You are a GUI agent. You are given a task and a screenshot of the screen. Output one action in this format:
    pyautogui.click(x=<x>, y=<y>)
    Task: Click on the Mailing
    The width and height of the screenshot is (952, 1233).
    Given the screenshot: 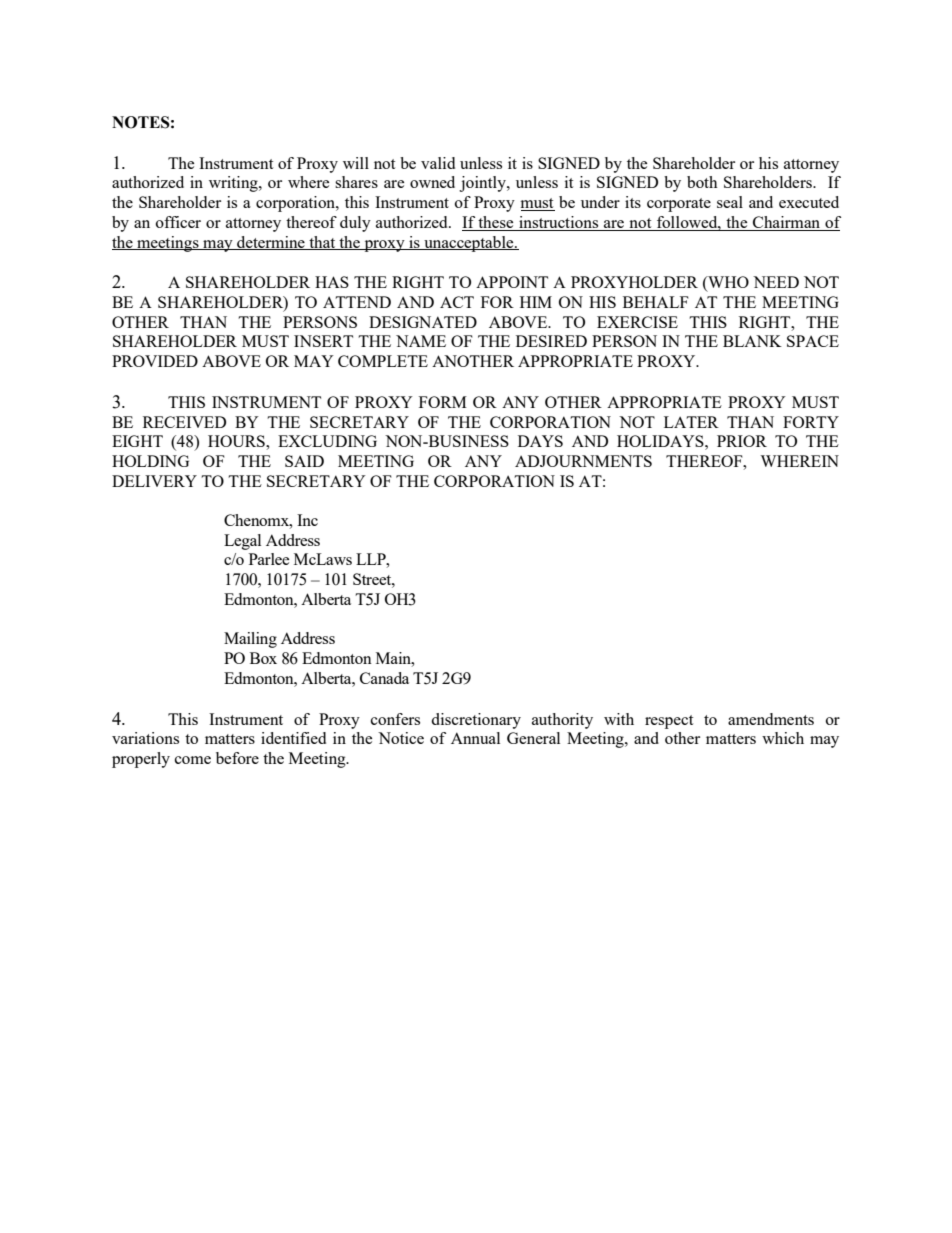 What is the action you would take?
    pyautogui.click(x=250, y=640)
